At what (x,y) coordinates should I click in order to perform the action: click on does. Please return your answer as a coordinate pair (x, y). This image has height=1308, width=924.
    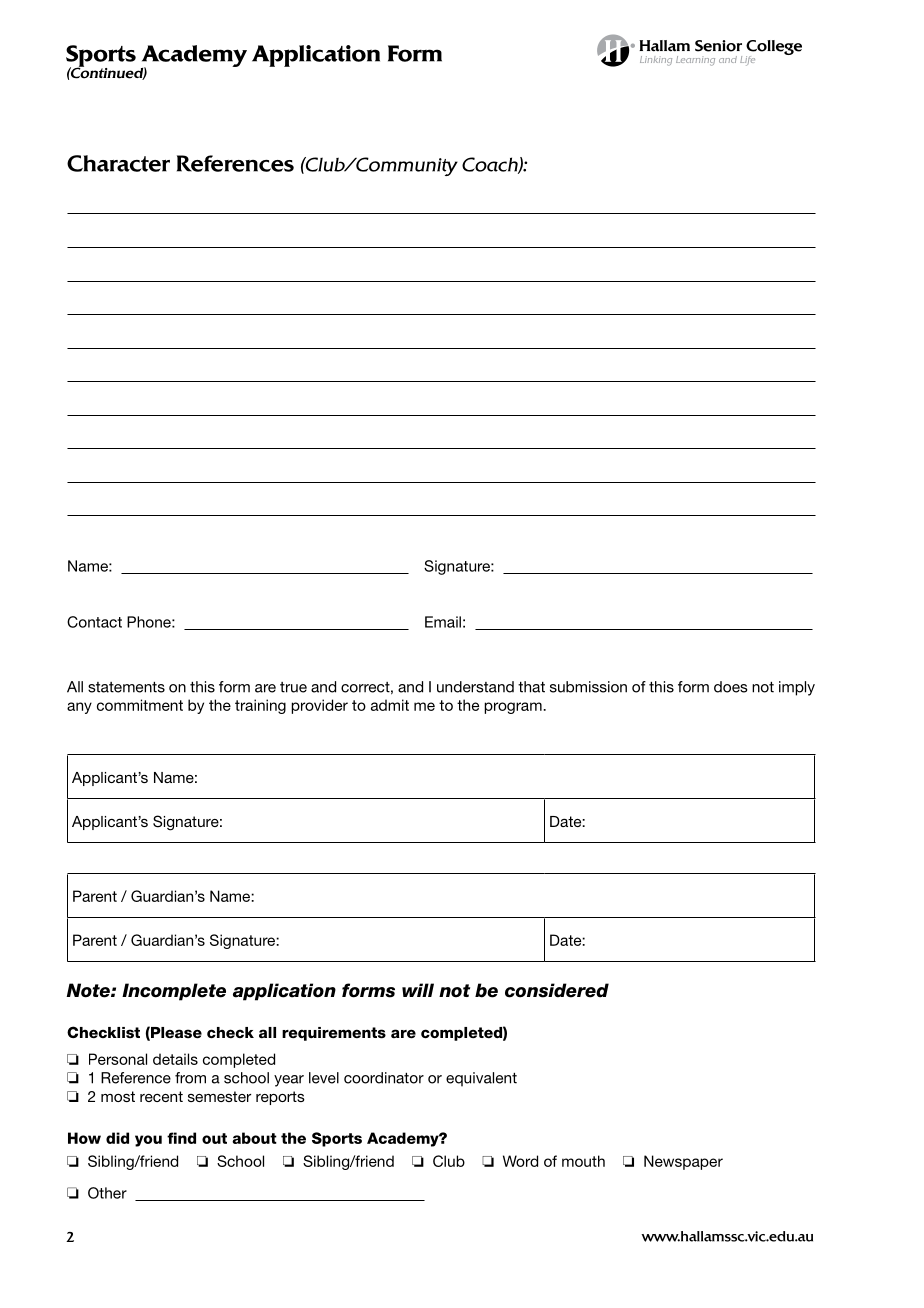
    Looking at the image, I should click on (731, 687).
